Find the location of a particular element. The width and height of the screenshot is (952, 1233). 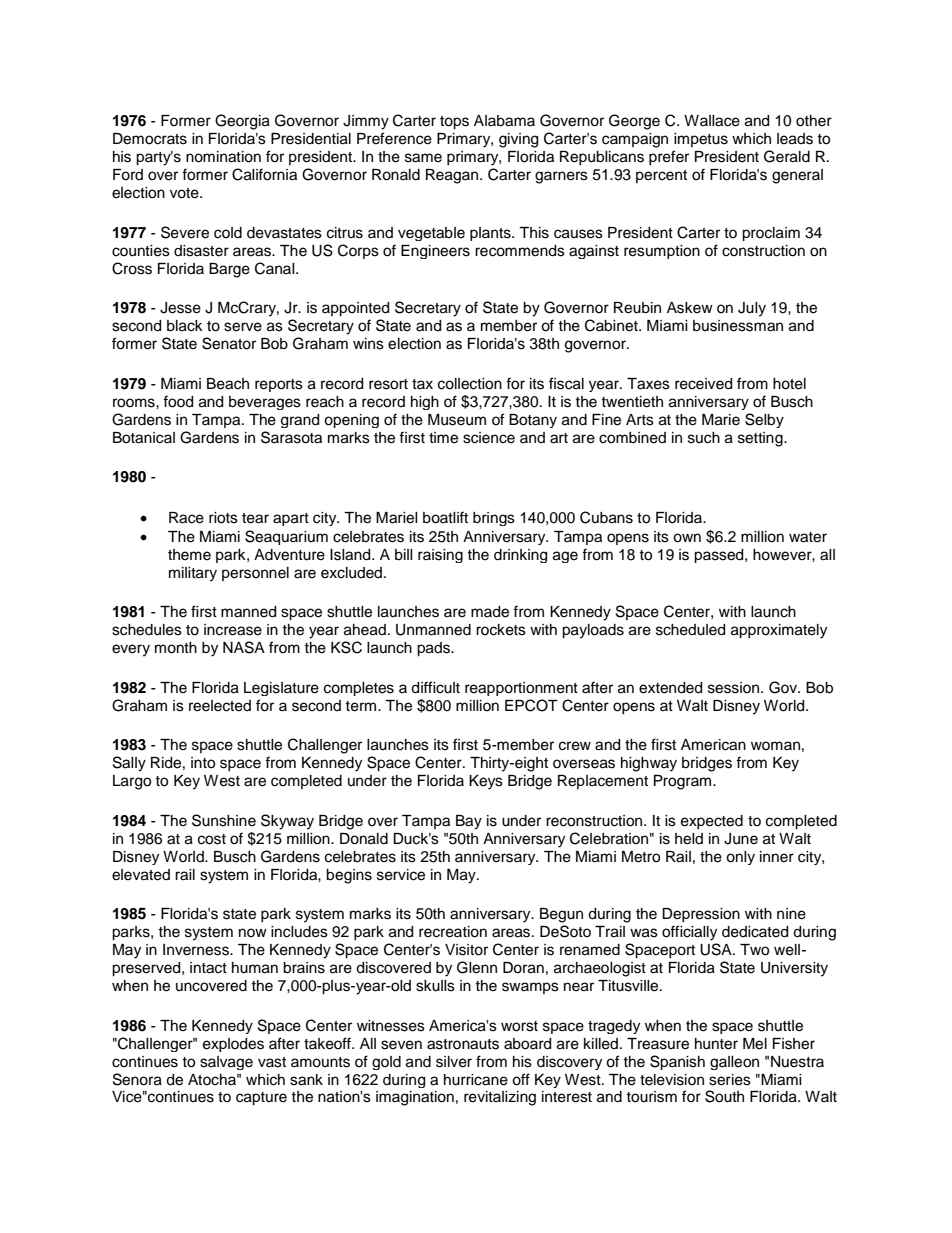

difficult is located at coordinates (435, 687).
